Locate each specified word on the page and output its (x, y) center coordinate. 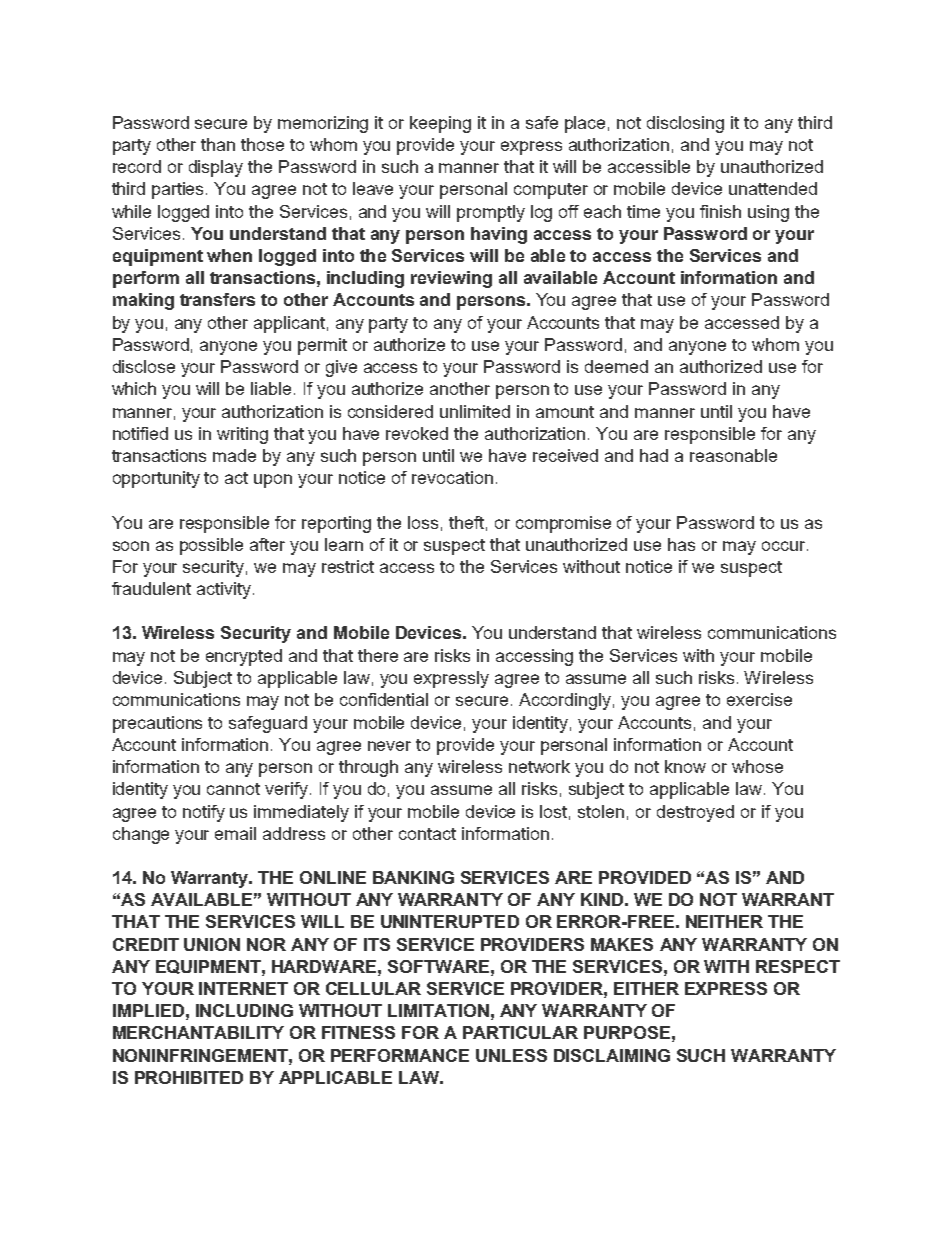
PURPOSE (627, 1032)
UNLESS (511, 1055)
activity (225, 590)
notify (204, 813)
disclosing (685, 124)
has (681, 544)
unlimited (475, 411)
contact (427, 834)
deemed (616, 366)
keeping (440, 124)
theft (466, 522)
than (218, 144)
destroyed (695, 813)
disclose (144, 366)
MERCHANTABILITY (198, 1032)
